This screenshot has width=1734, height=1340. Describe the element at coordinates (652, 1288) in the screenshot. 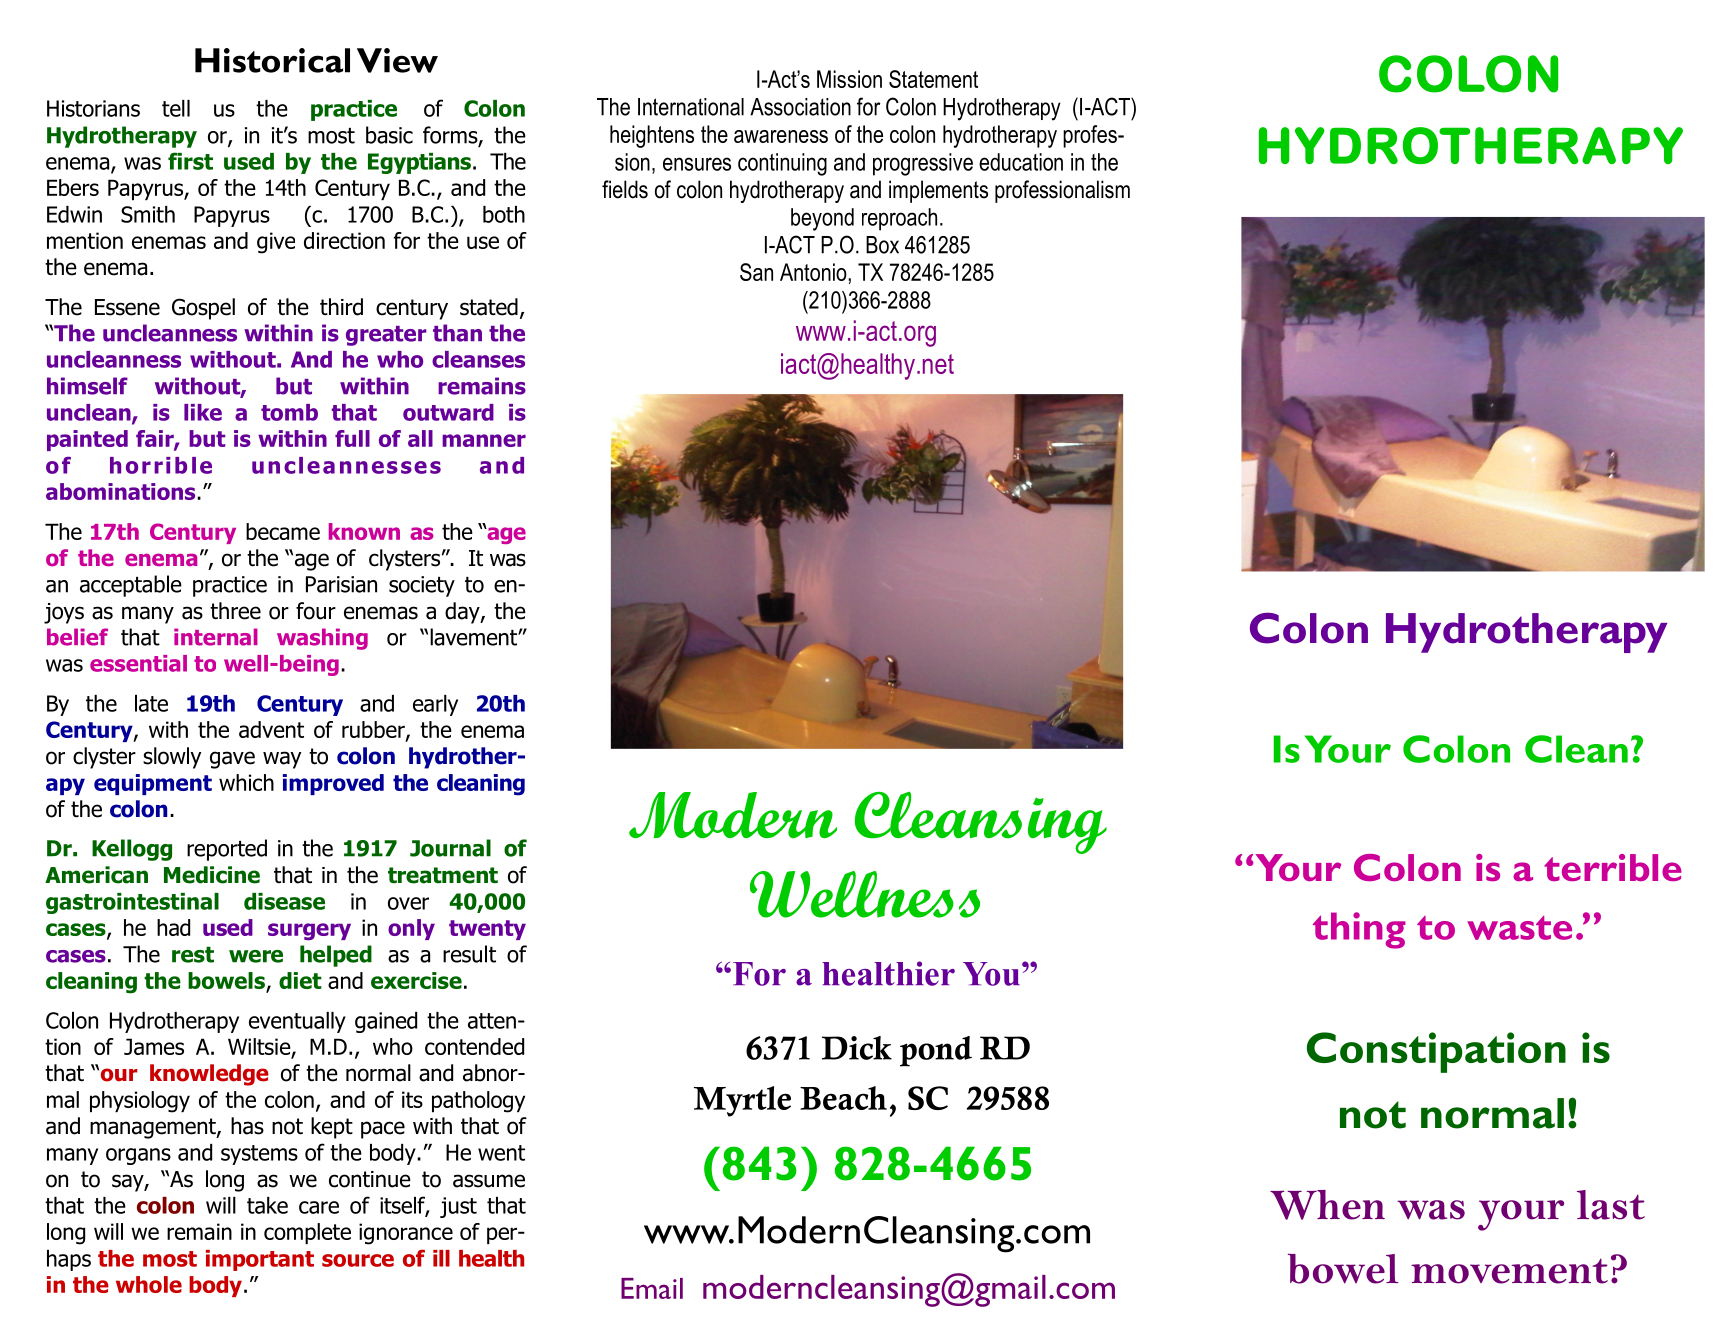

I see `Email` at that location.
